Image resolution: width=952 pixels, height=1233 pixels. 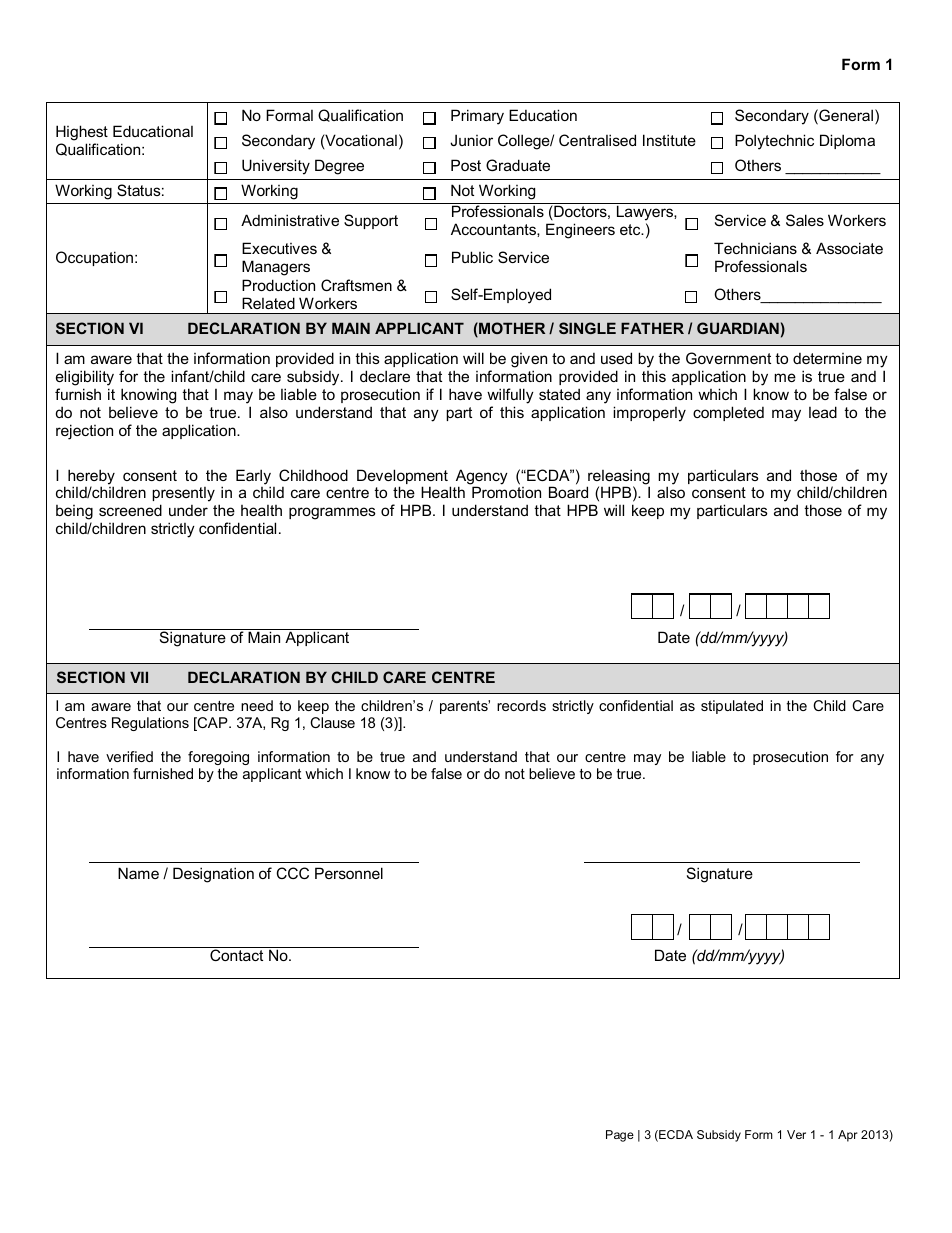 What do you see at coordinates (521, 705) in the screenshot?
I see `records` at bounding box center [521, 705].
